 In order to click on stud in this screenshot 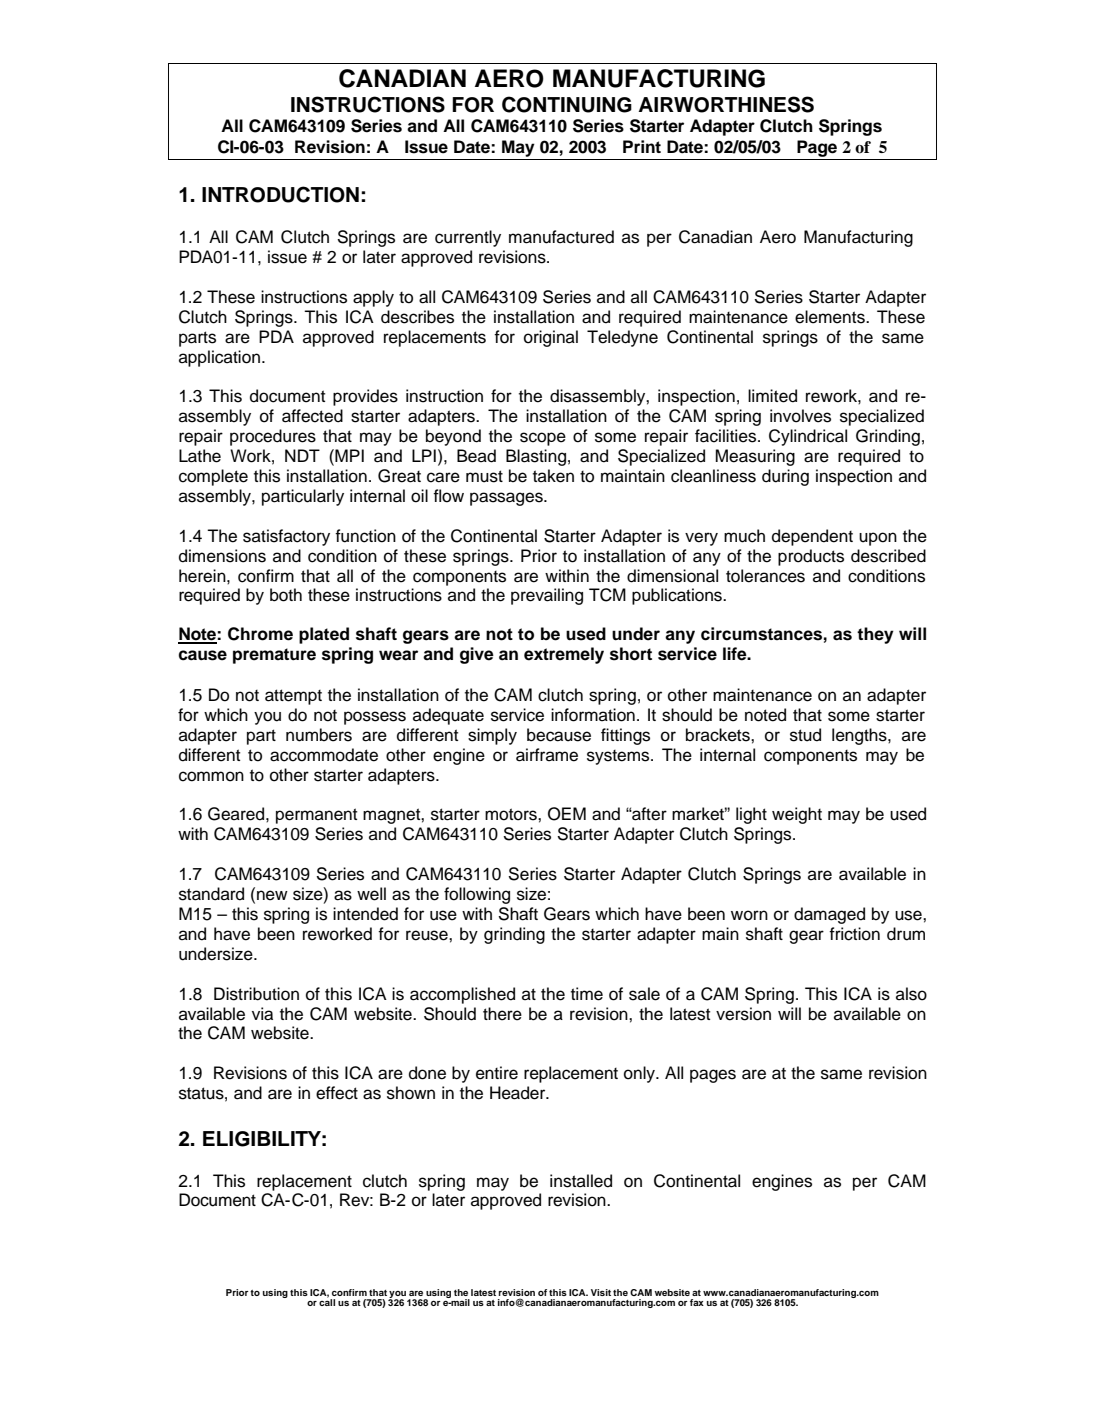, I will do `click(805, 735)`.
